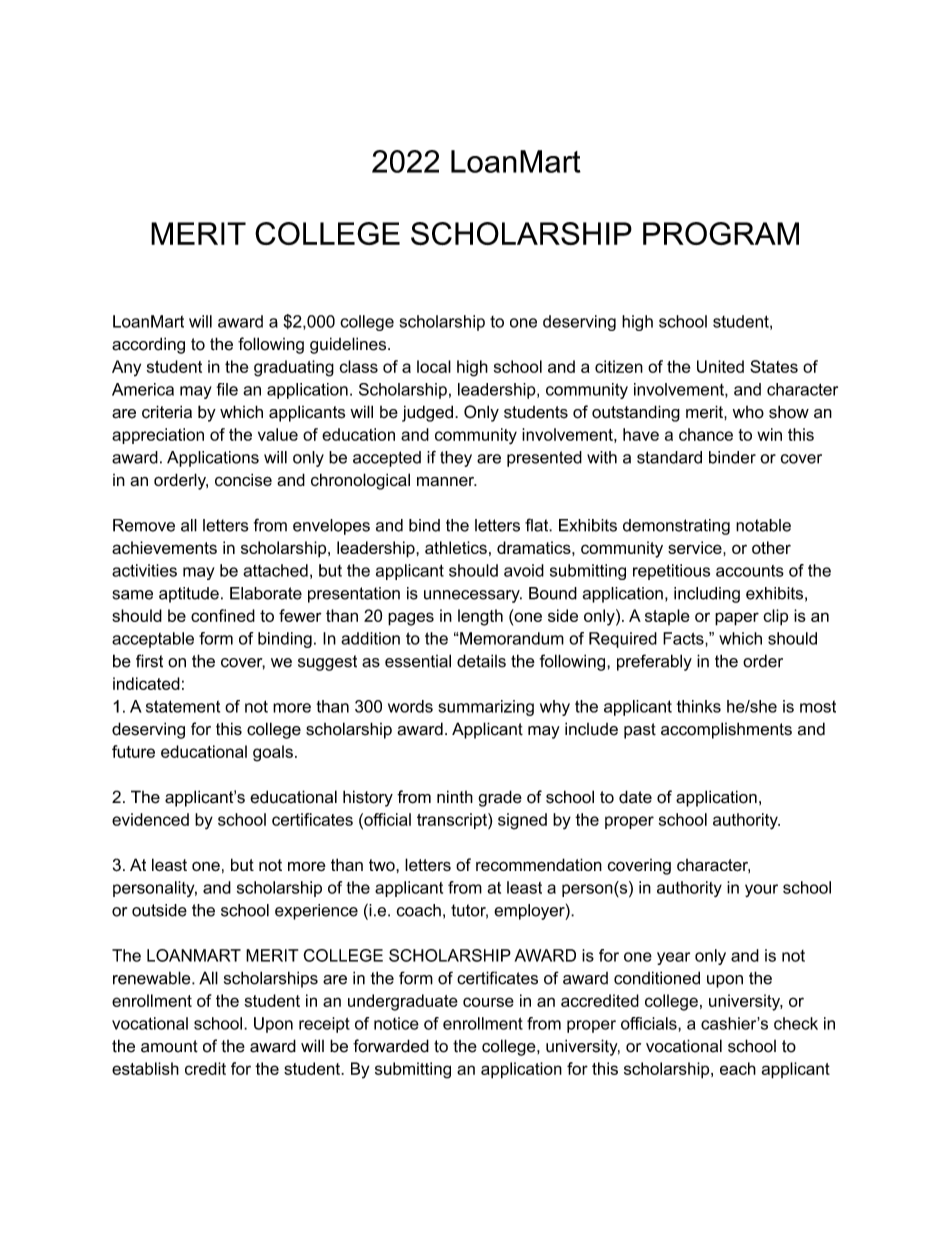 The height and width of the screenshot is (1233, 952). What do you see at coordinates (150, 819) in the screenshot?
I see `evidenced` at bounding box center [150, 819].
